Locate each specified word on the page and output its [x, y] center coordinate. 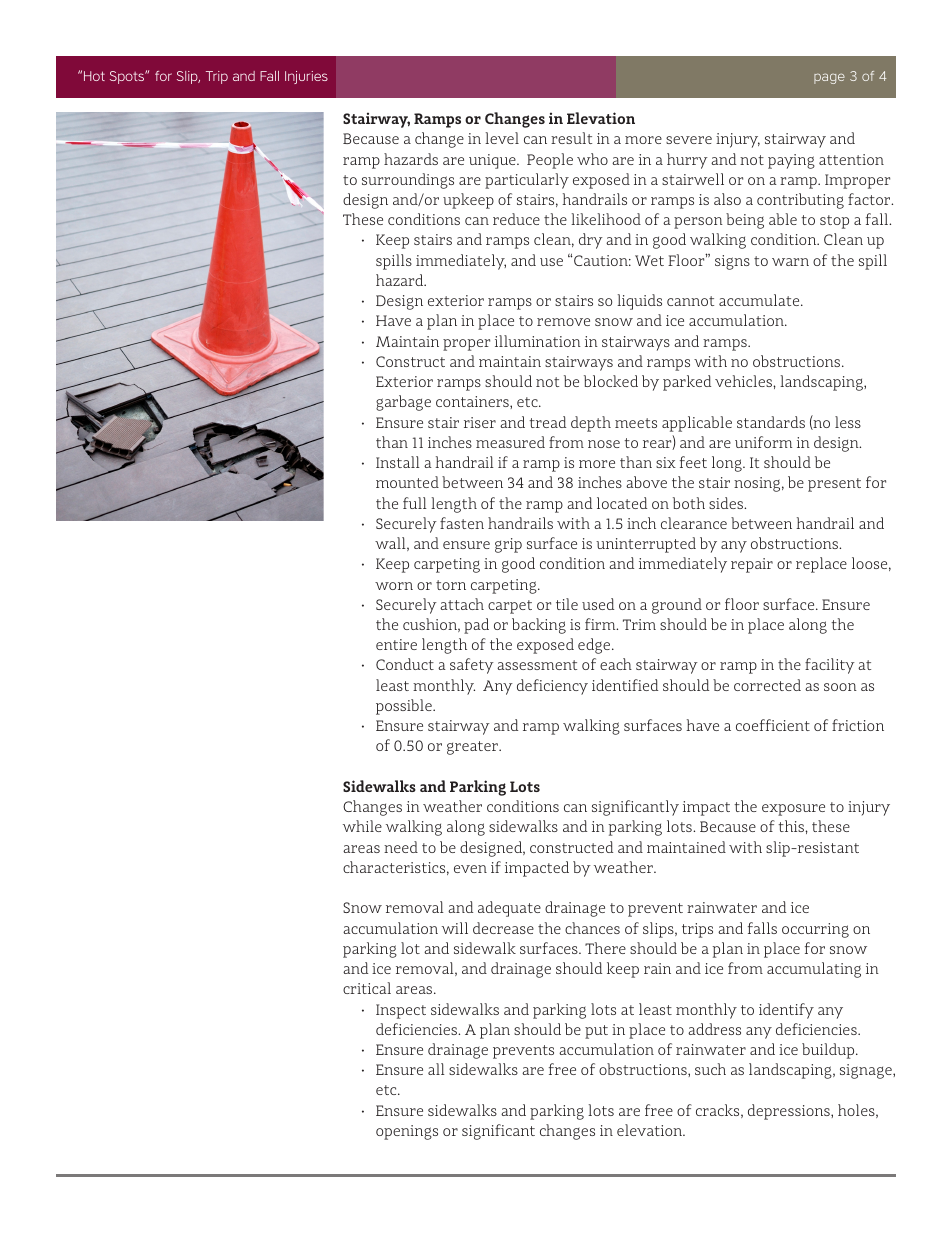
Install [398, 462]
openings [407, 1132]
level [502, 138]
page [829, 78]
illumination [538, 341]
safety [472, 666]
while [362, 826]
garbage [403, 403]
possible [405, 707]
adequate [509, 909]
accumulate [760, 300]
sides [727, 503]
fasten [462, 523]
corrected [767, 685]
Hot [94, 76]
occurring [815, 930]
